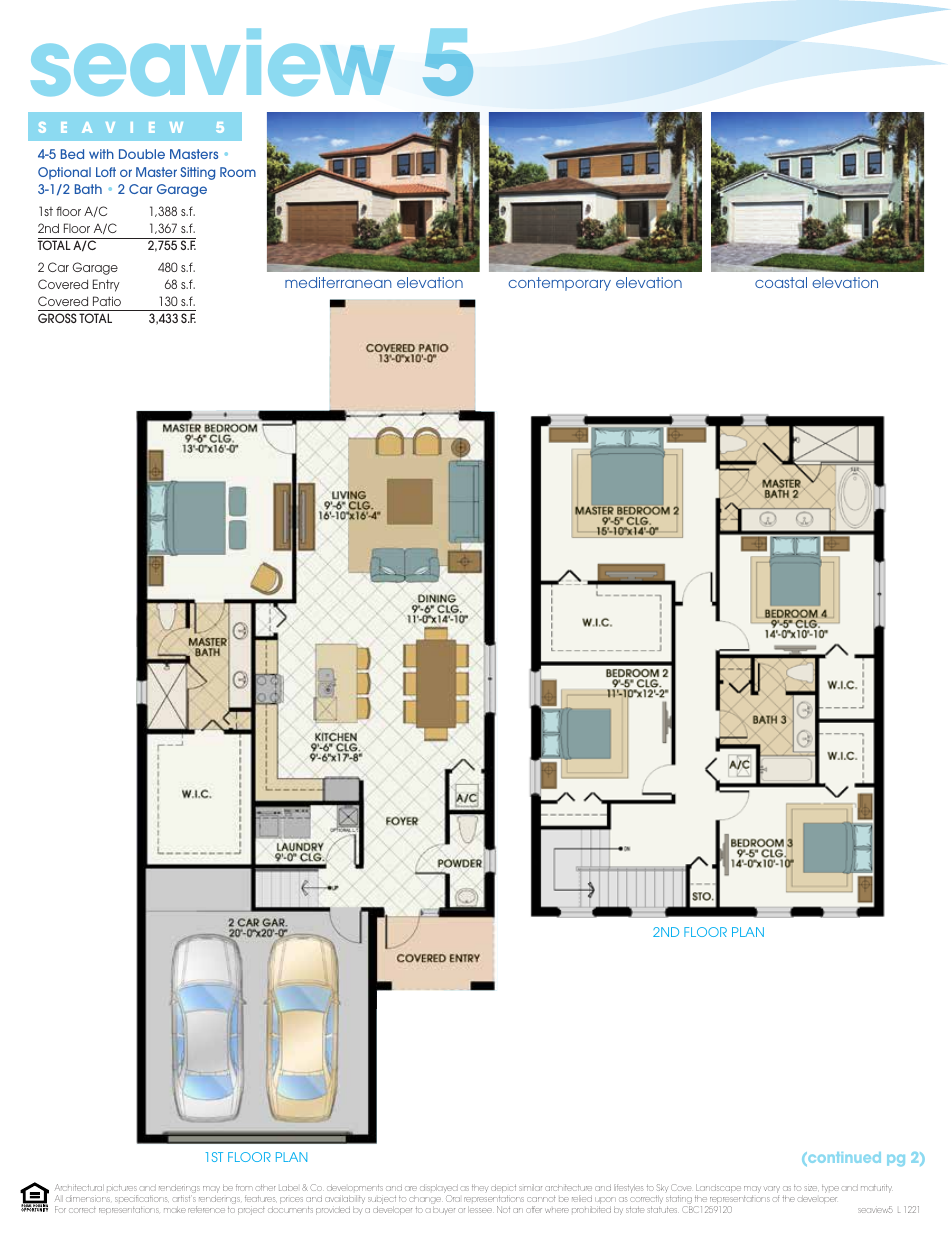  Describe the element at coordinates (781, 282) in the image. I see `coastal` at that location.
